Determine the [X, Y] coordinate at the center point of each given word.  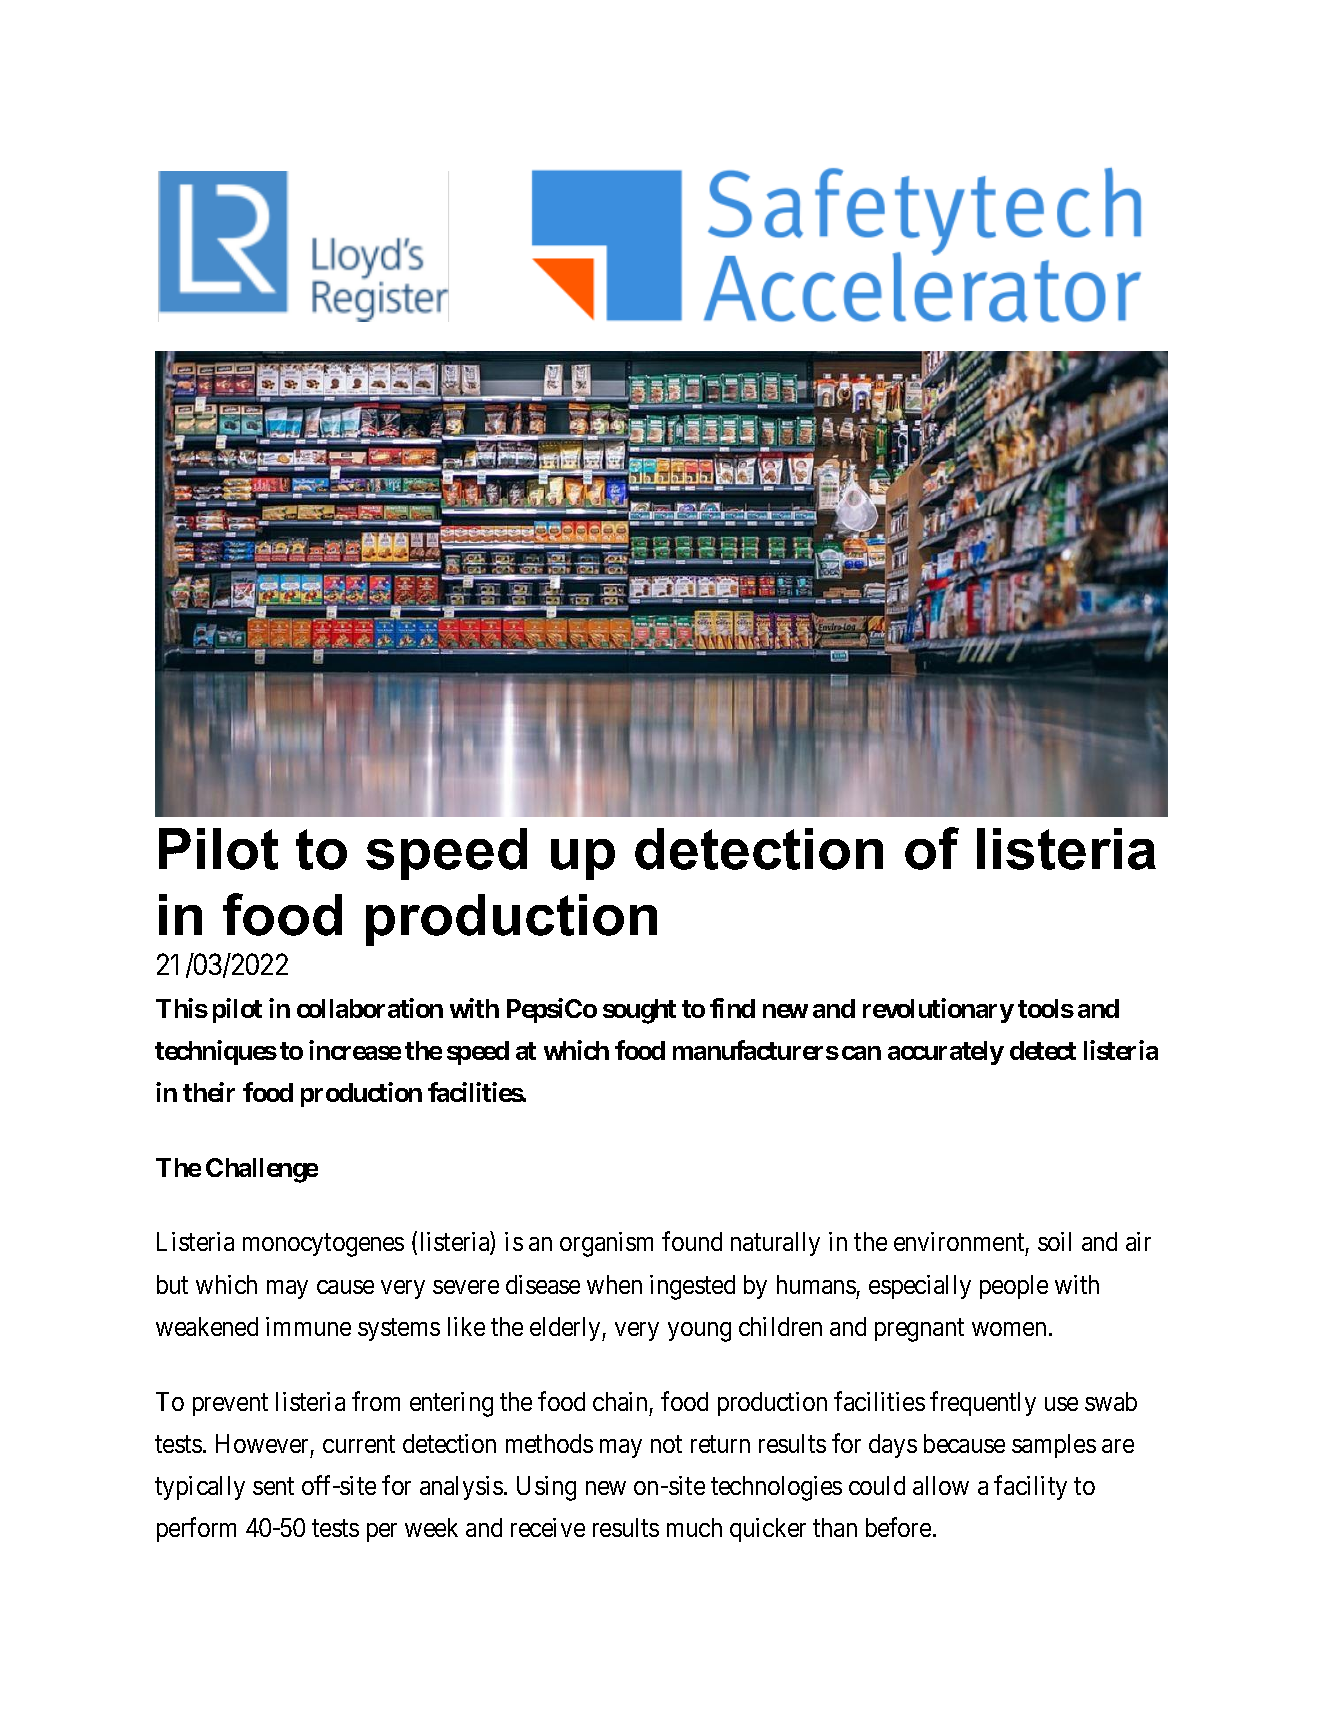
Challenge [262, 1170]
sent [273, 1486]
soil [1054, 1241]
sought [639, 1011]
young [699, 1332]
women [1009, 1329]
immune [308, 1326]
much [694, 1527]
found [692, 1241]
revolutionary [938, 1010]
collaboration [370, 1008]
